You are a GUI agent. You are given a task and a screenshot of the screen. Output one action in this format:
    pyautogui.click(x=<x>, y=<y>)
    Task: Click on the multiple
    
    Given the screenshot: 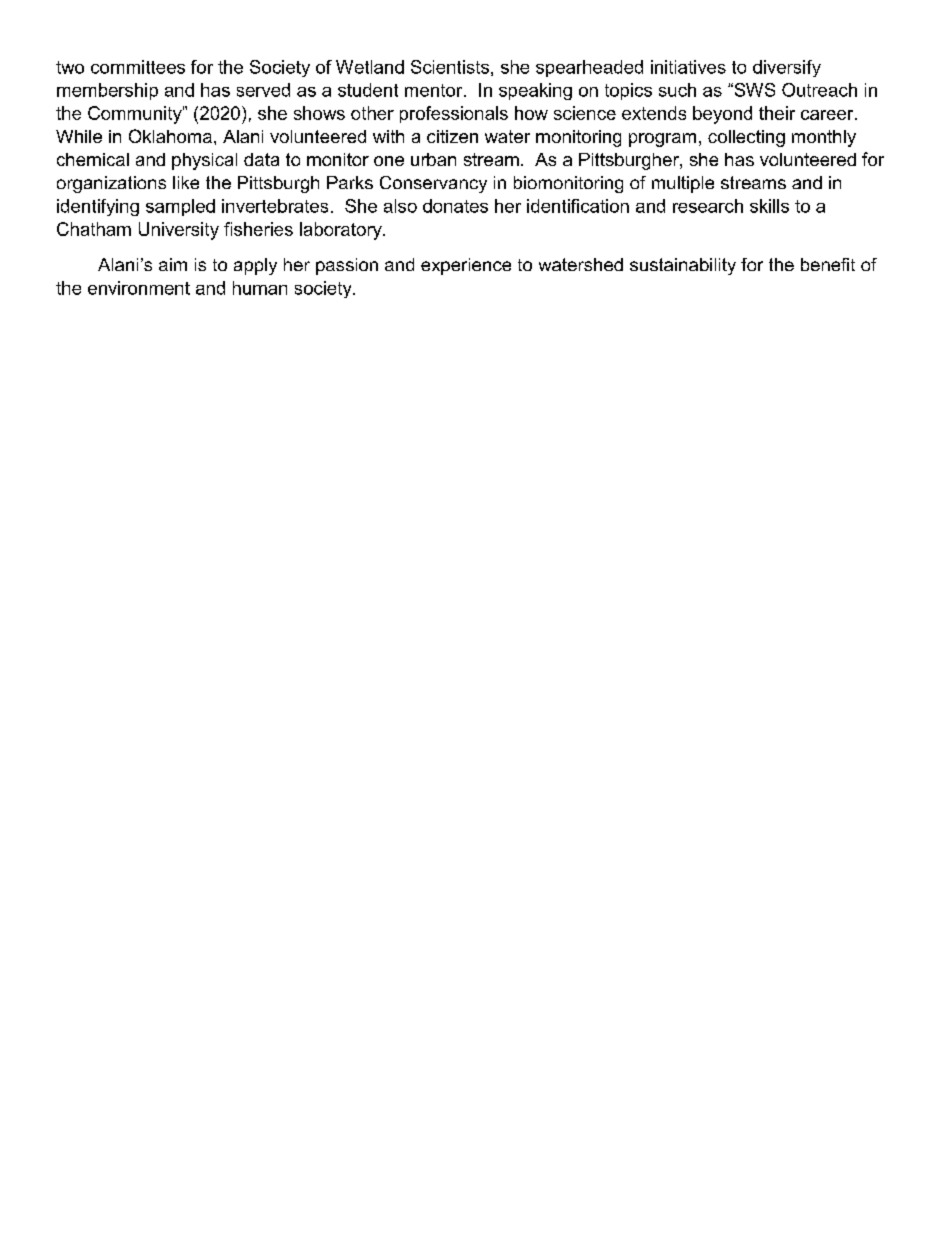 What is the action you would take?
    pyautogui.click(x=683, y=184)
